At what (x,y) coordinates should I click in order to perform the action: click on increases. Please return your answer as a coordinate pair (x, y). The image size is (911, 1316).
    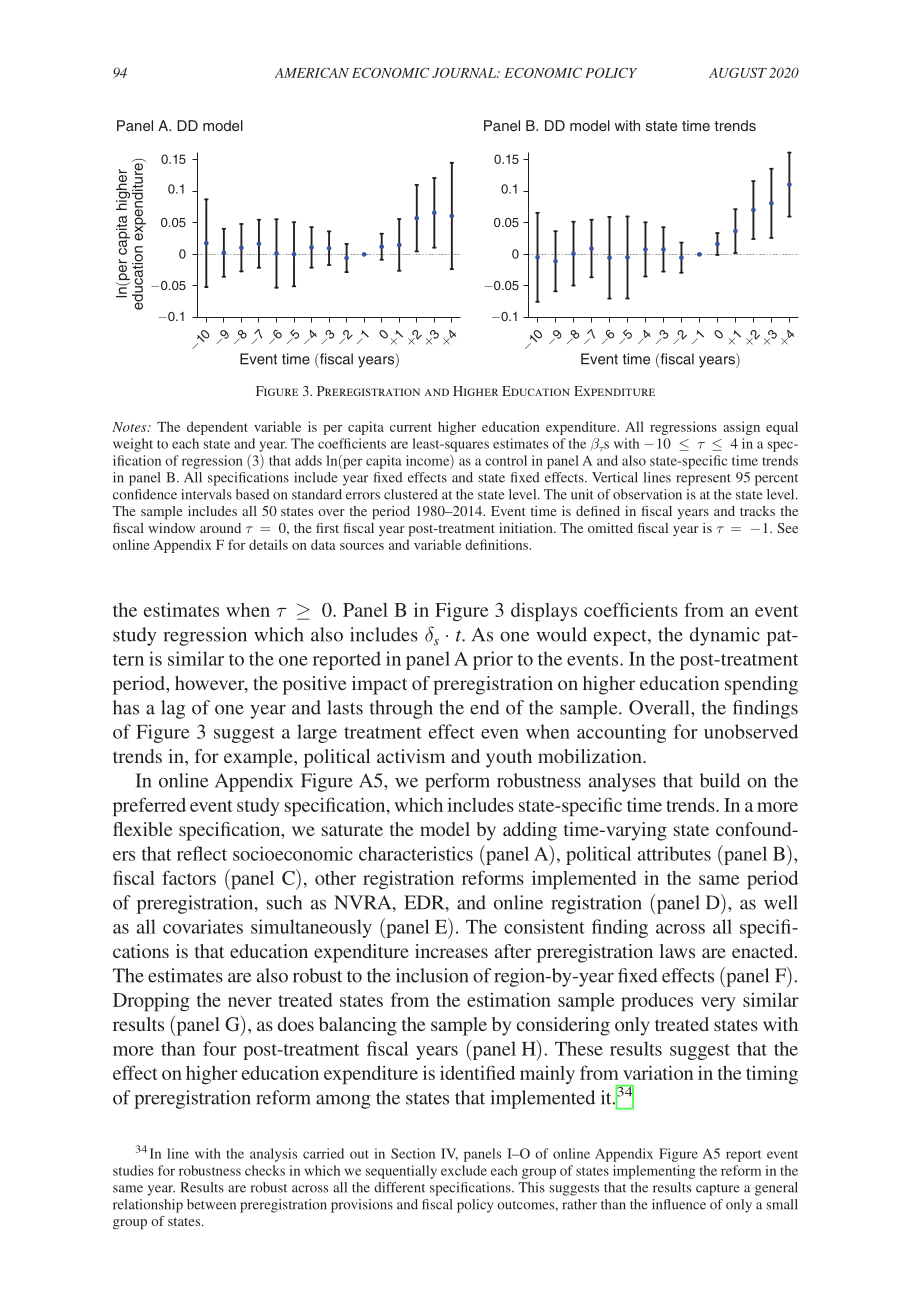
    Looking at the image, I should click on (451, 951).
